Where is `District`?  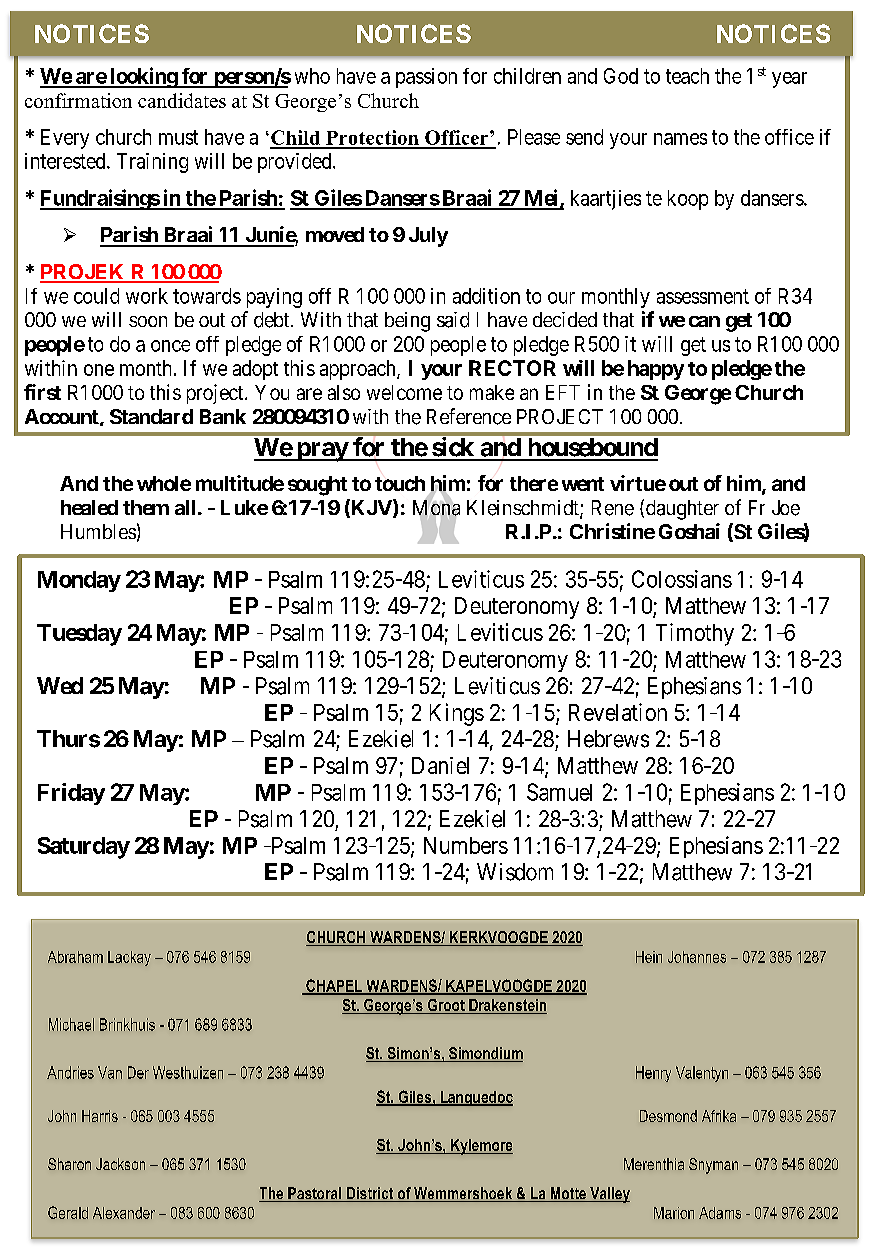
District is located at coordinates (370, 1194).
